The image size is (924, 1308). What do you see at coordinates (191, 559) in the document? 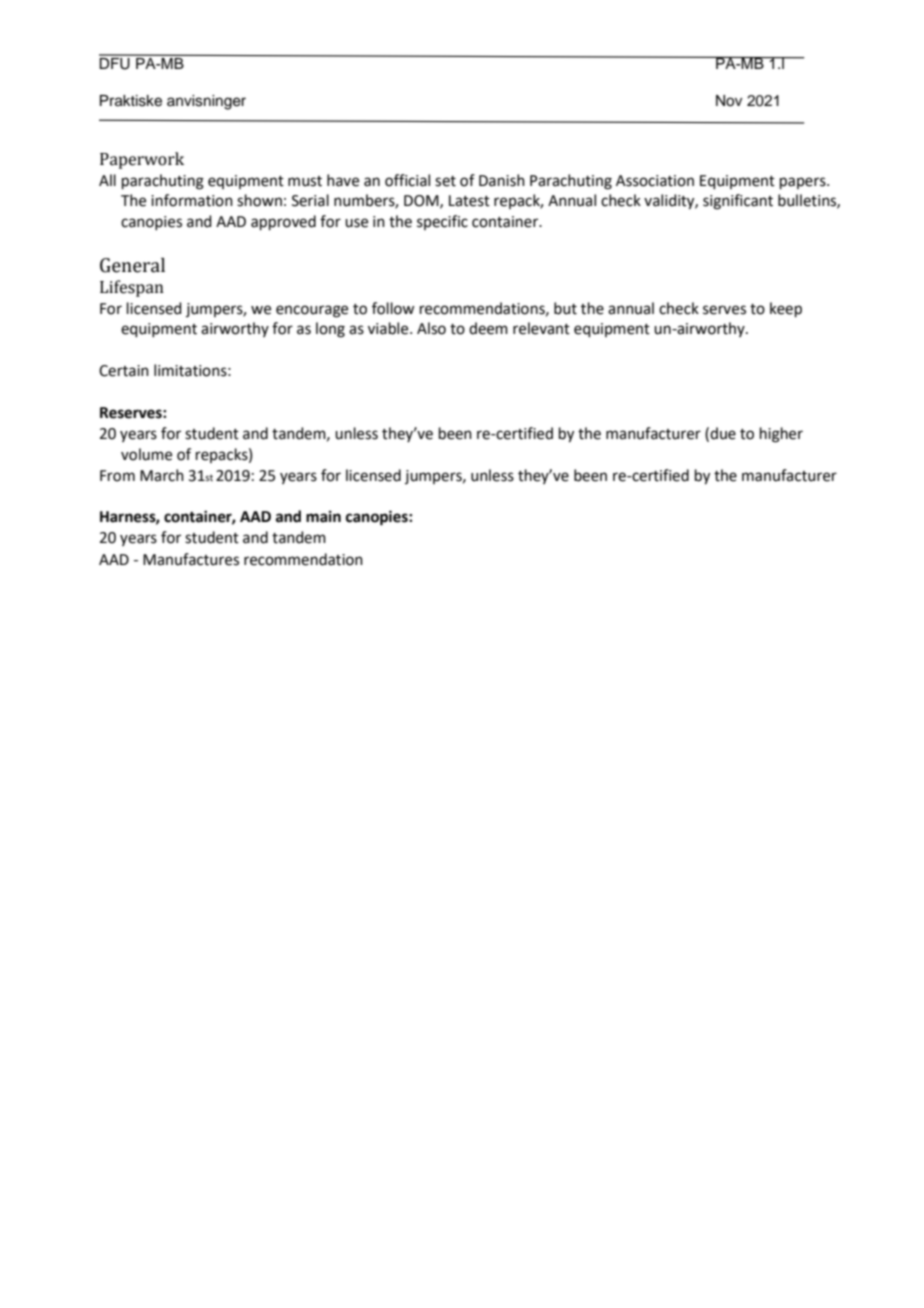
I see `Manufactures` at bounding box center [191, 559].
